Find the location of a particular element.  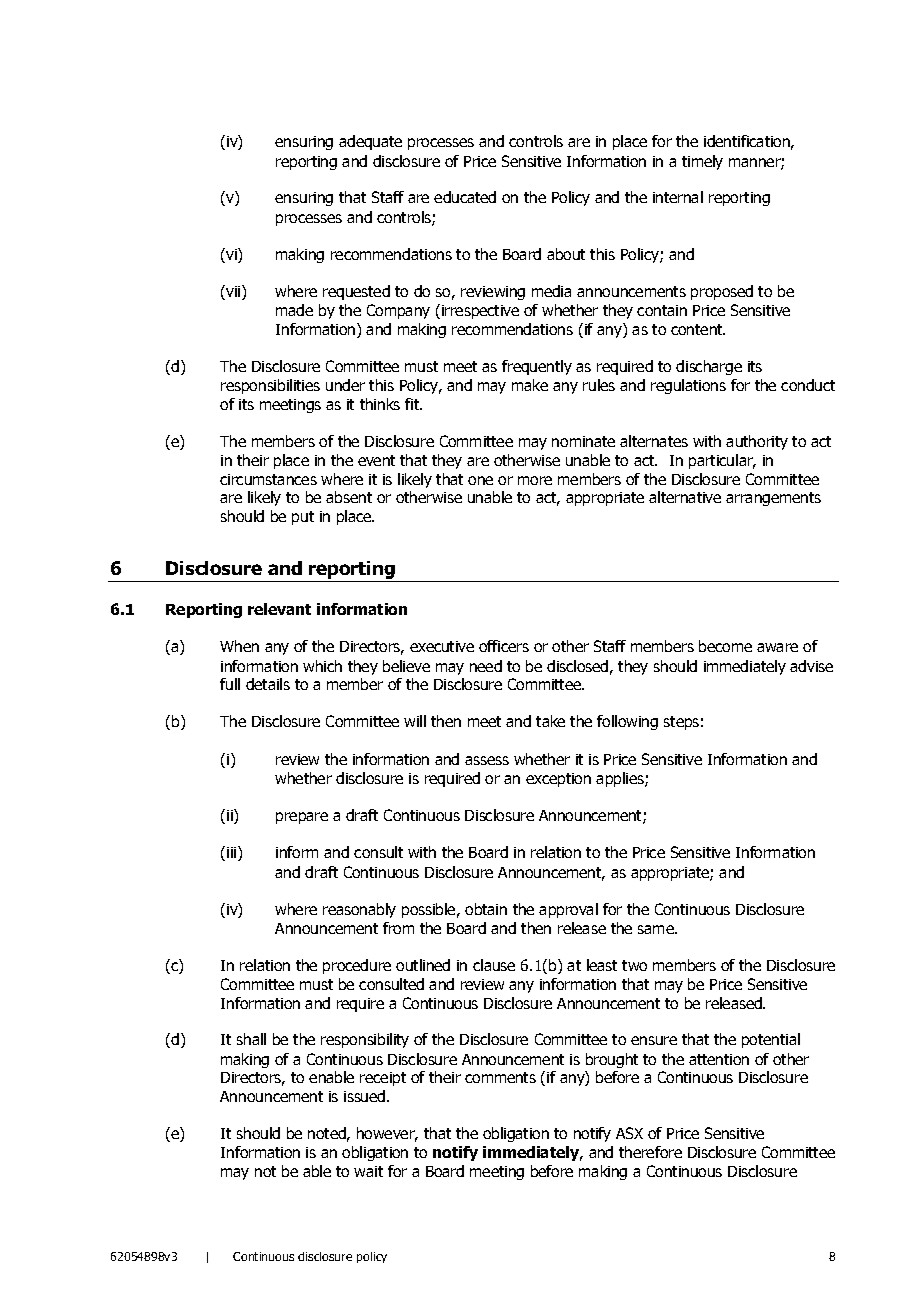

adequate is located at coordinates (370, 142).
